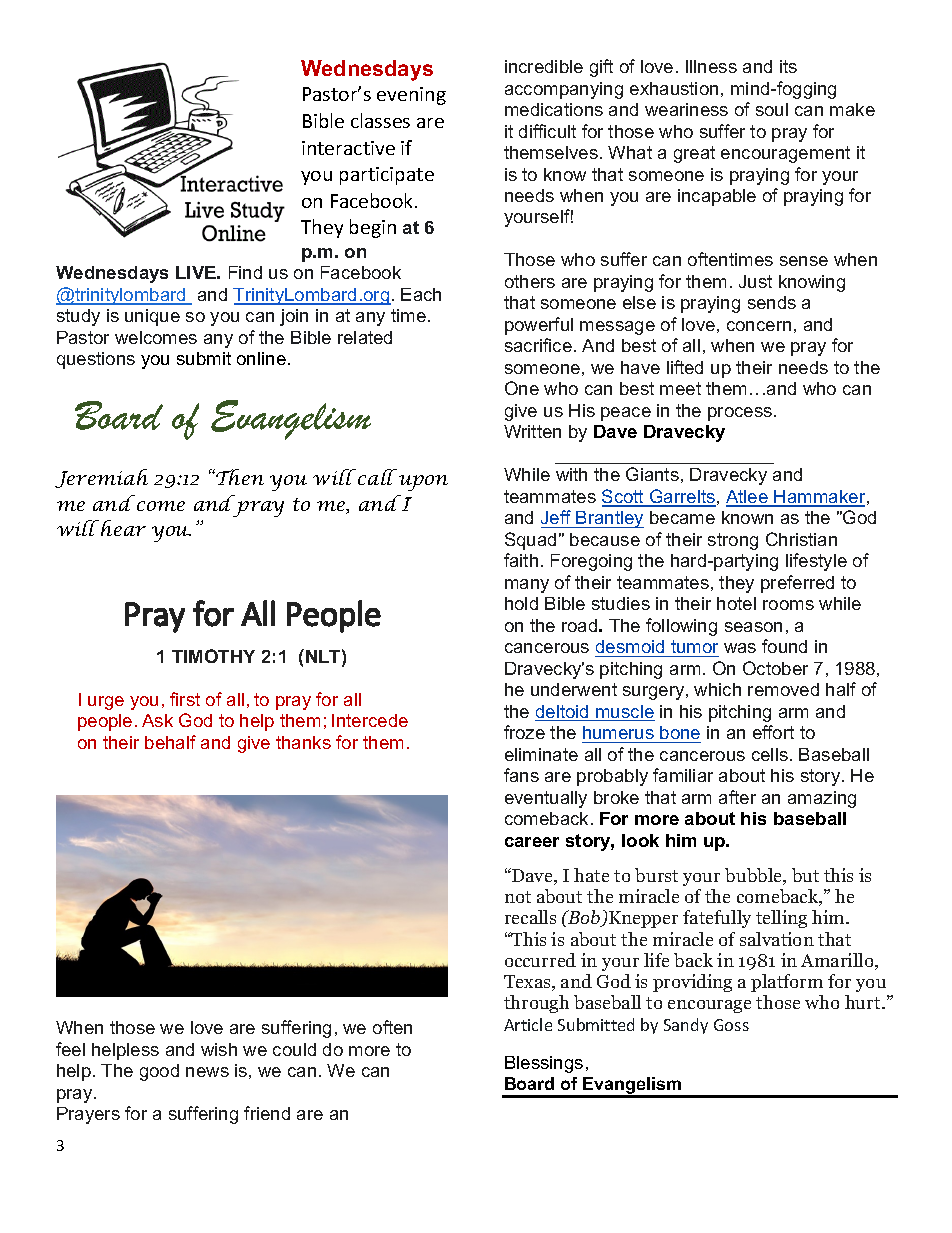 The height and width of the image is (1233, 952). I want to click on evening, so click(411, 96).
